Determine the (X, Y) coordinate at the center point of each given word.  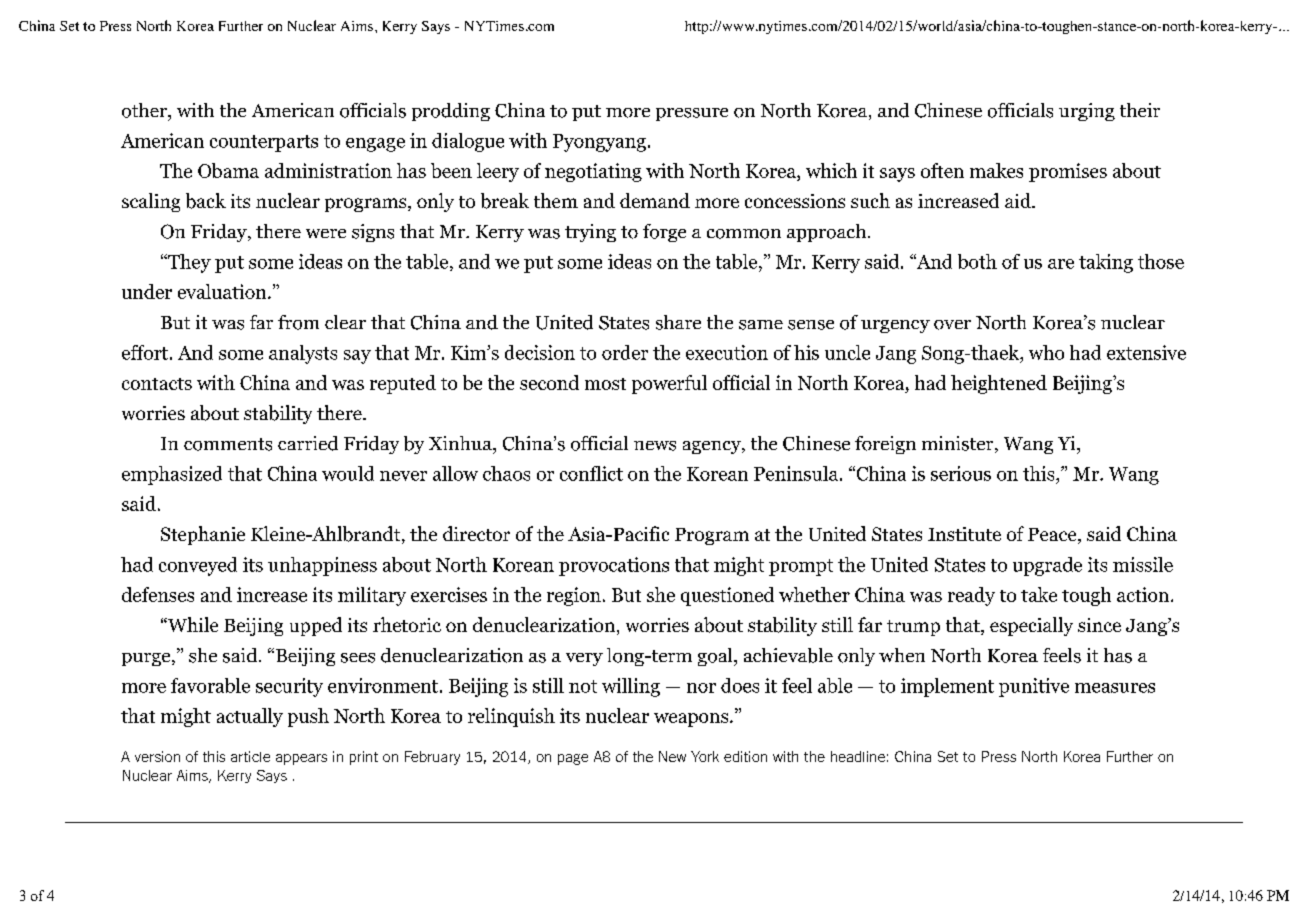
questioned (727, 596)
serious (961, 473)
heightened (999, 384)
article (250, 756)
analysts (303, 354)
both (977, 261)
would (348, 473)
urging (1087, 112)
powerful (669, 384)
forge (664, 233)
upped (316, 626)
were (326, 233)
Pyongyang (599, 143)
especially (1031, 626)
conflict (591, 473)
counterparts (264, 143)
